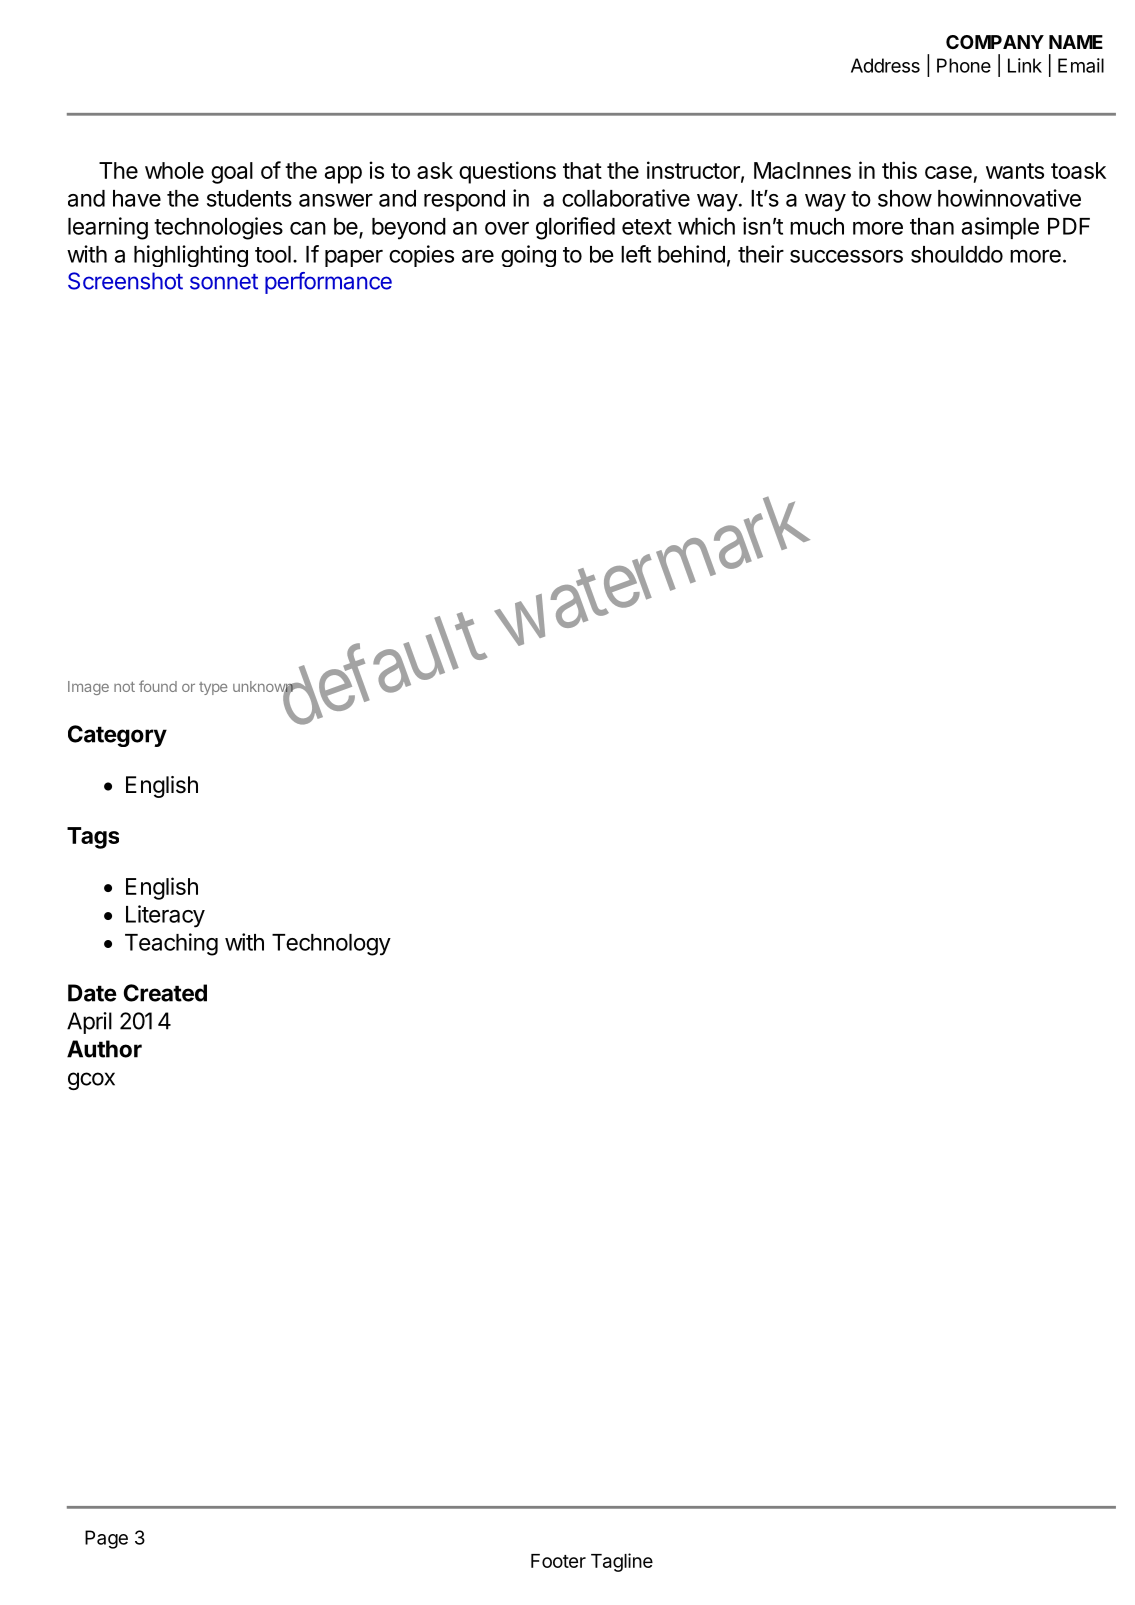  What do you see at coordinates (582, 170) in the screenshot?
I see `that` at bounding box center [582, 170].
